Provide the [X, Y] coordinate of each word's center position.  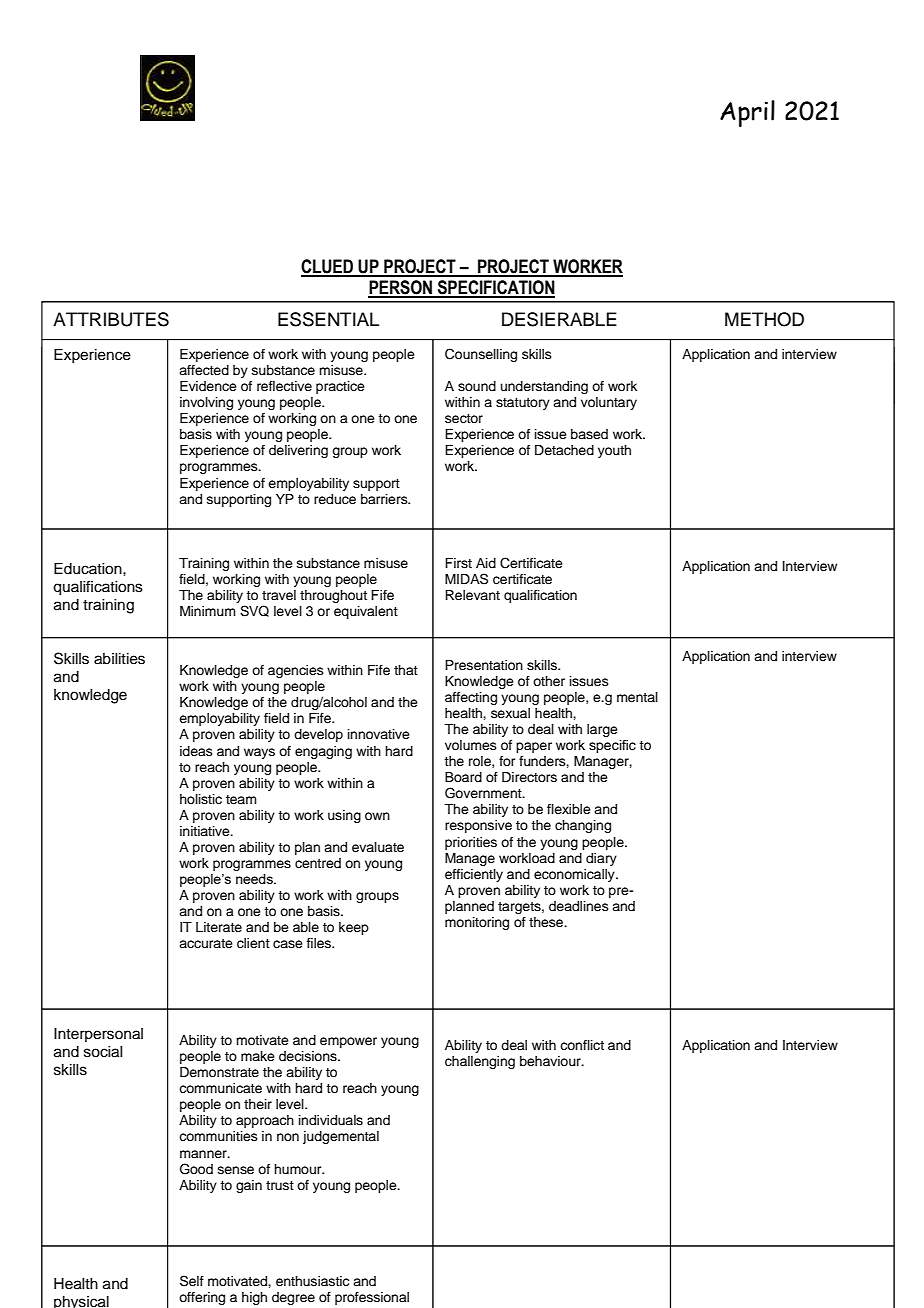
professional [372, 1298]
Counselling [481, 355]
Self [192, 1281]
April [747, 113]
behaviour [551, 1061]
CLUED [328, 267]
